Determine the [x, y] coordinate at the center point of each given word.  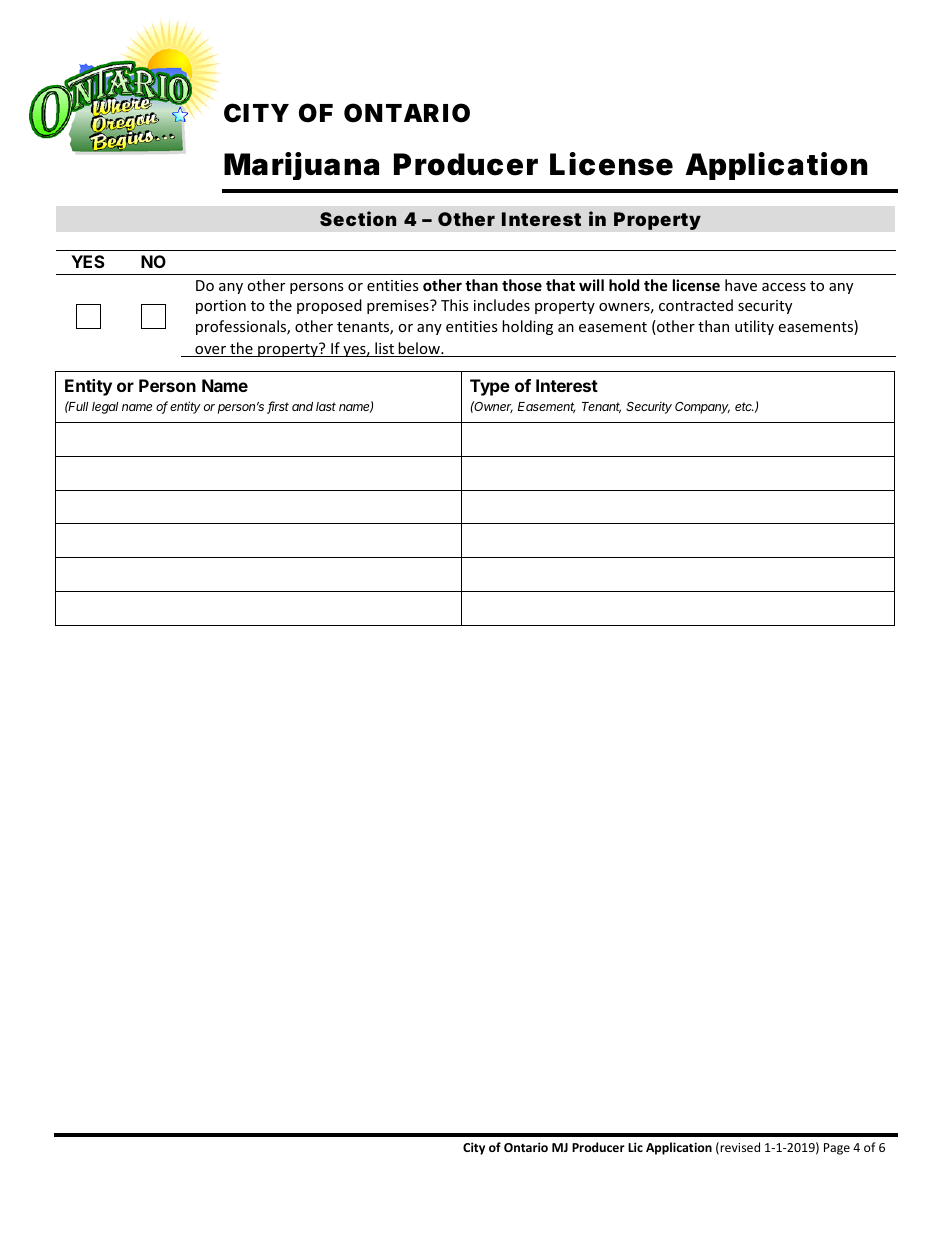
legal [105, 408]
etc [745, 407]
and [302, 406]
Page [837, 1149]
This [455, 305]
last [326, 406]
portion [221, 307]
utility [754, 327]
